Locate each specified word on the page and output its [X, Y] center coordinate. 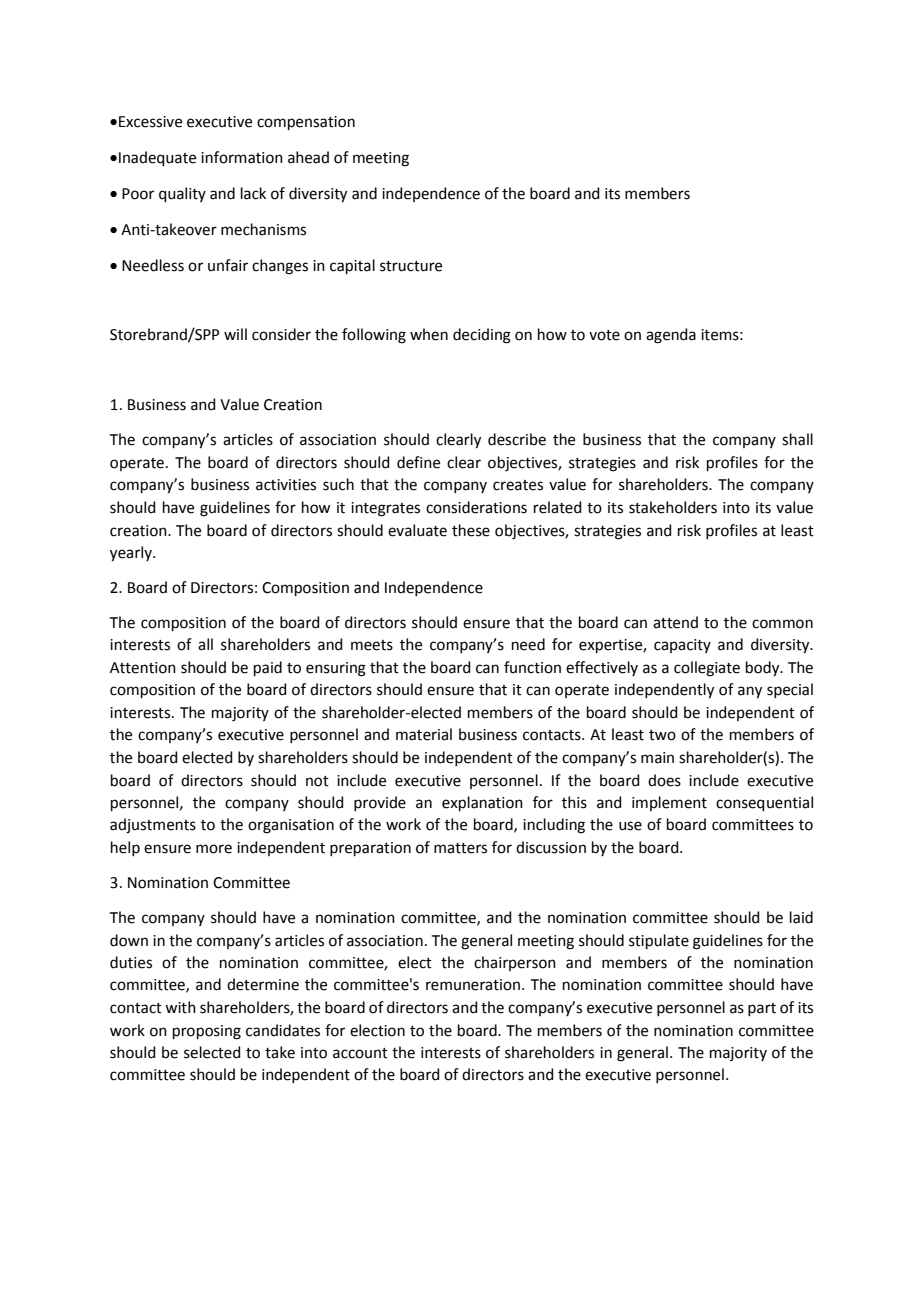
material [424, 734]
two [662, 735]
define [418, 462]
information [242, 157]
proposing [207, 1032]
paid [268, 668]
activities [286, 485]
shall [797, 439]
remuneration [473, 985]
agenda [671, 336]
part [762, 1009]
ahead [308, 157]
